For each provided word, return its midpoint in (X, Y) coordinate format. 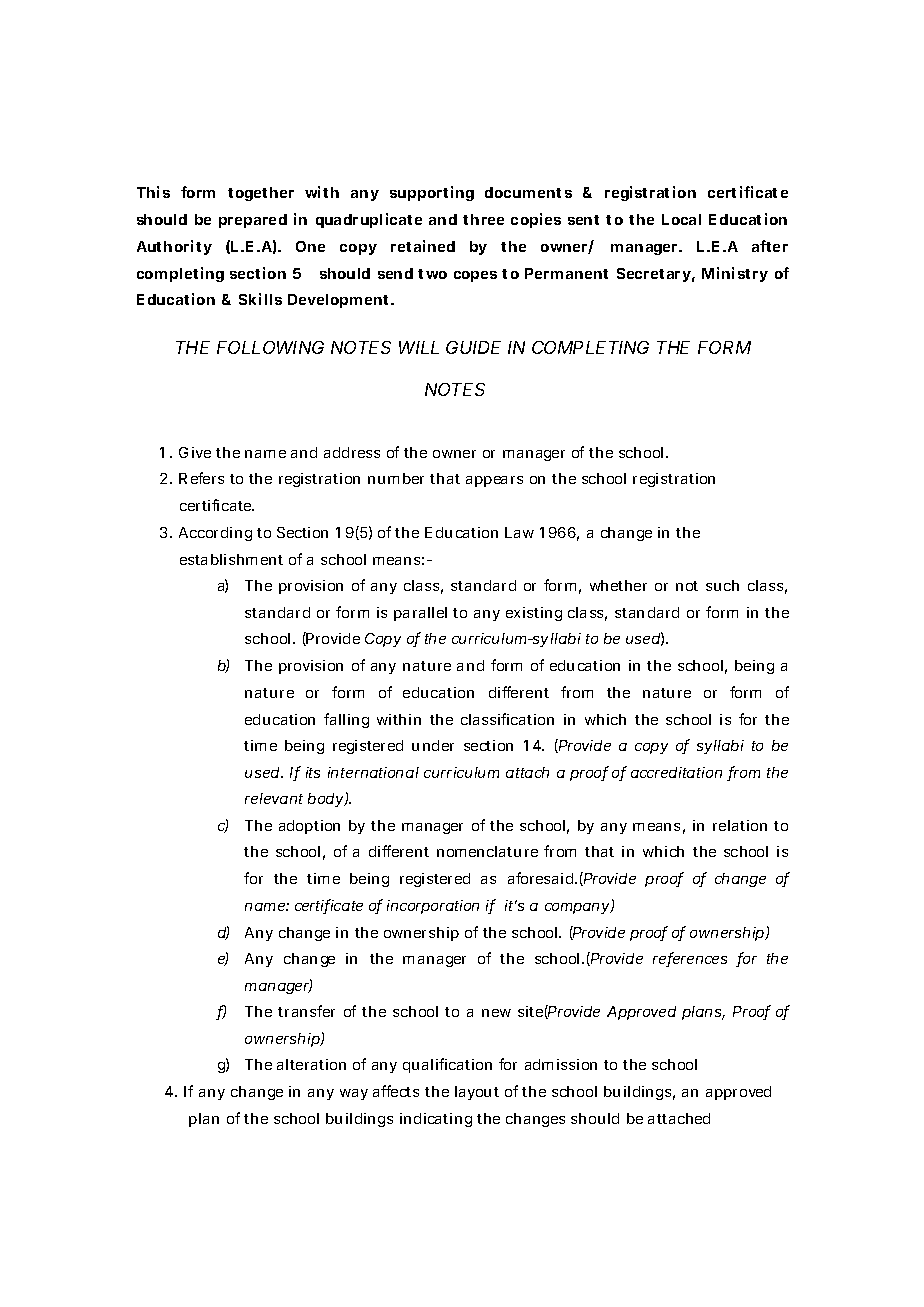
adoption (309, 827)
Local (681, 219)
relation (740, 825)
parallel (420, 614)
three (483, 219)
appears (494, 481)
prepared (253, 221)
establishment (231, 559)
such (722, 585)
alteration (311, 1064)
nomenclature (487, 851)
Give (195, 452)
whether (618, 585)
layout (477, 1093)
